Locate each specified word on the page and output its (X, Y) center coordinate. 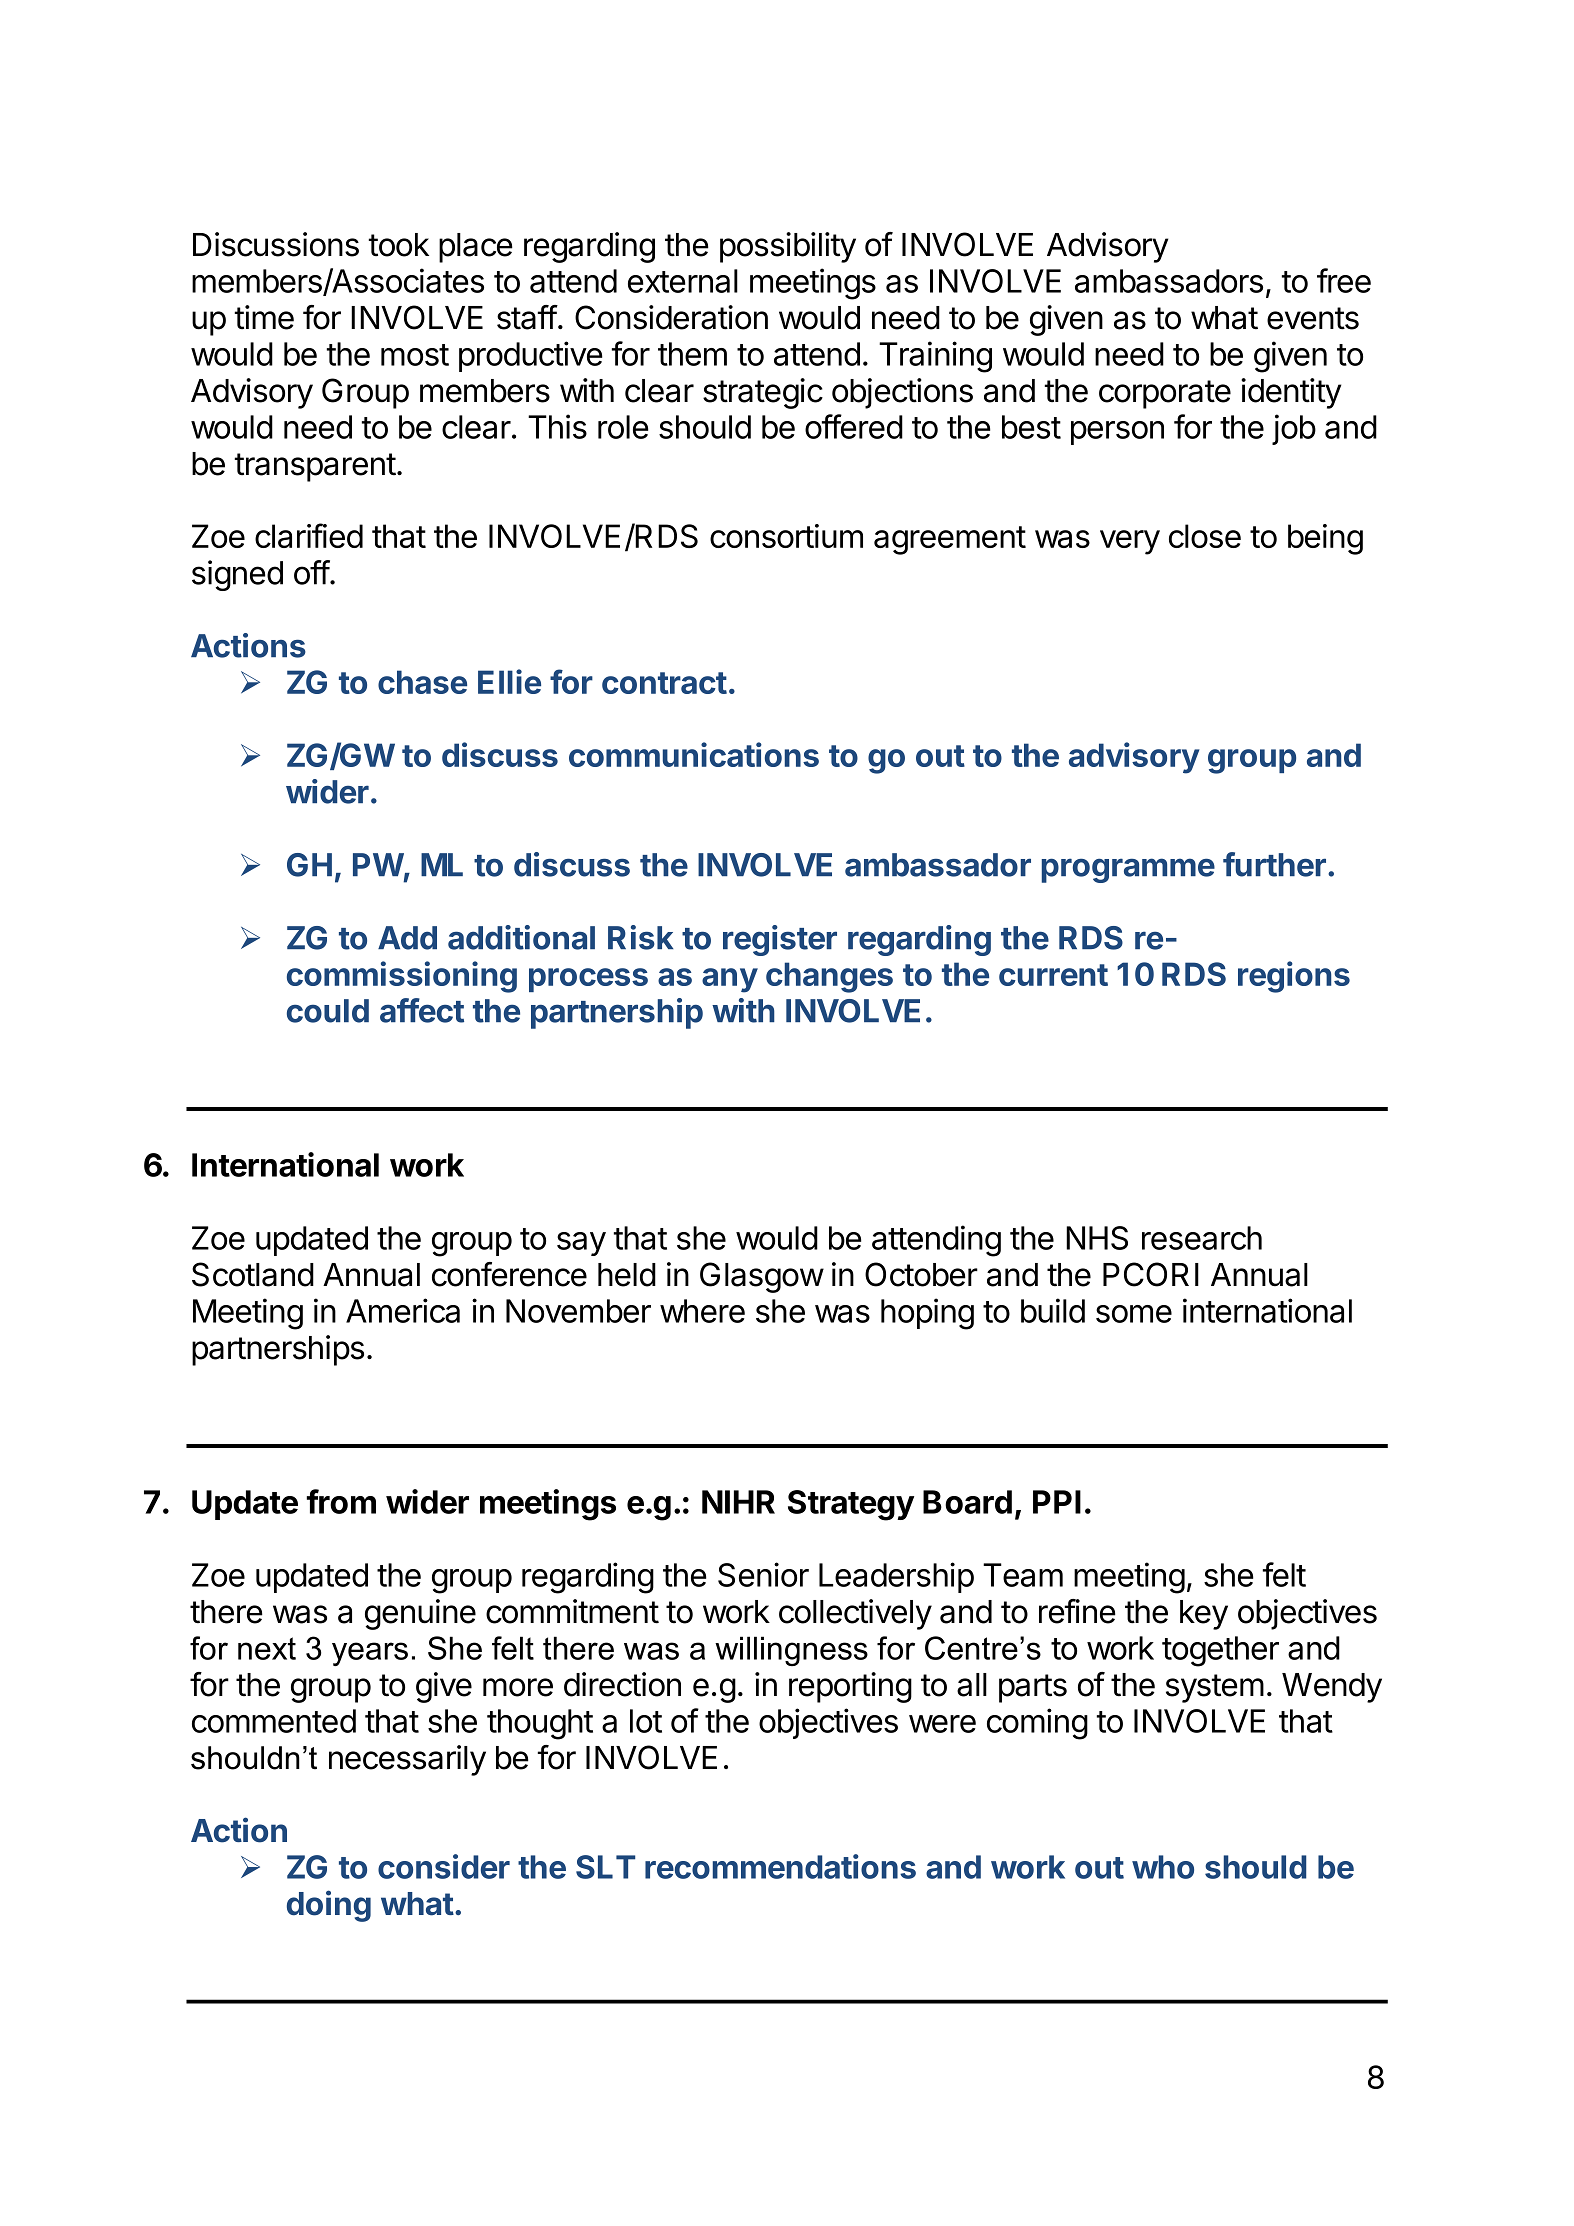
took (398, 245)
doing (329, 1906)
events (1313, 318)
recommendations (780, 1866)
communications (694, 754)
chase (422, 682)
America (403, 1310)
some (1134, 1314)
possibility (788, 247)
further (1274, 864)
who (1163, 1867)
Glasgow (762, 1277)
